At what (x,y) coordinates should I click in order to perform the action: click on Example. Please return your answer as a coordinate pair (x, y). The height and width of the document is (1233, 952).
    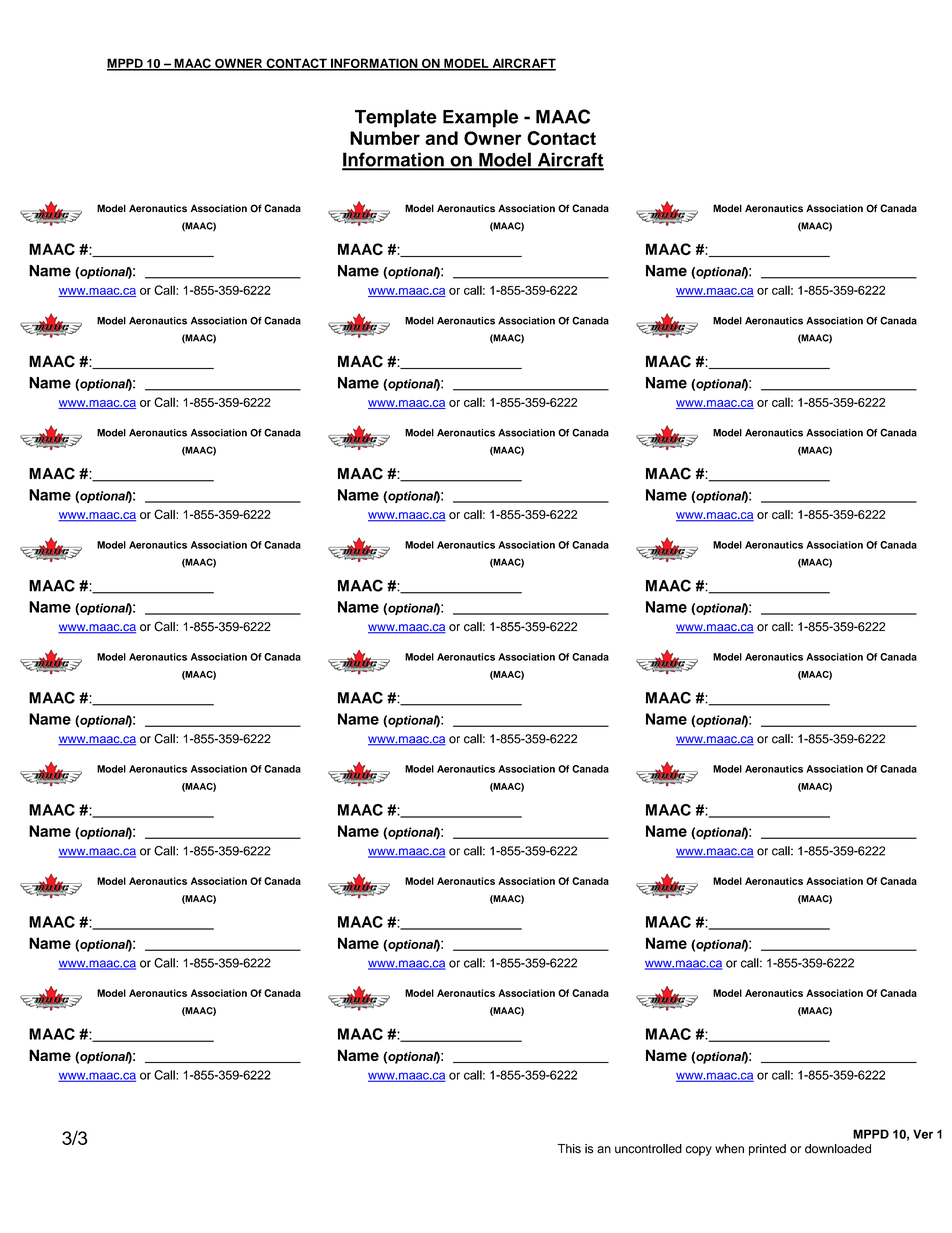
    Looking at the image, I should click on (481, 118).
